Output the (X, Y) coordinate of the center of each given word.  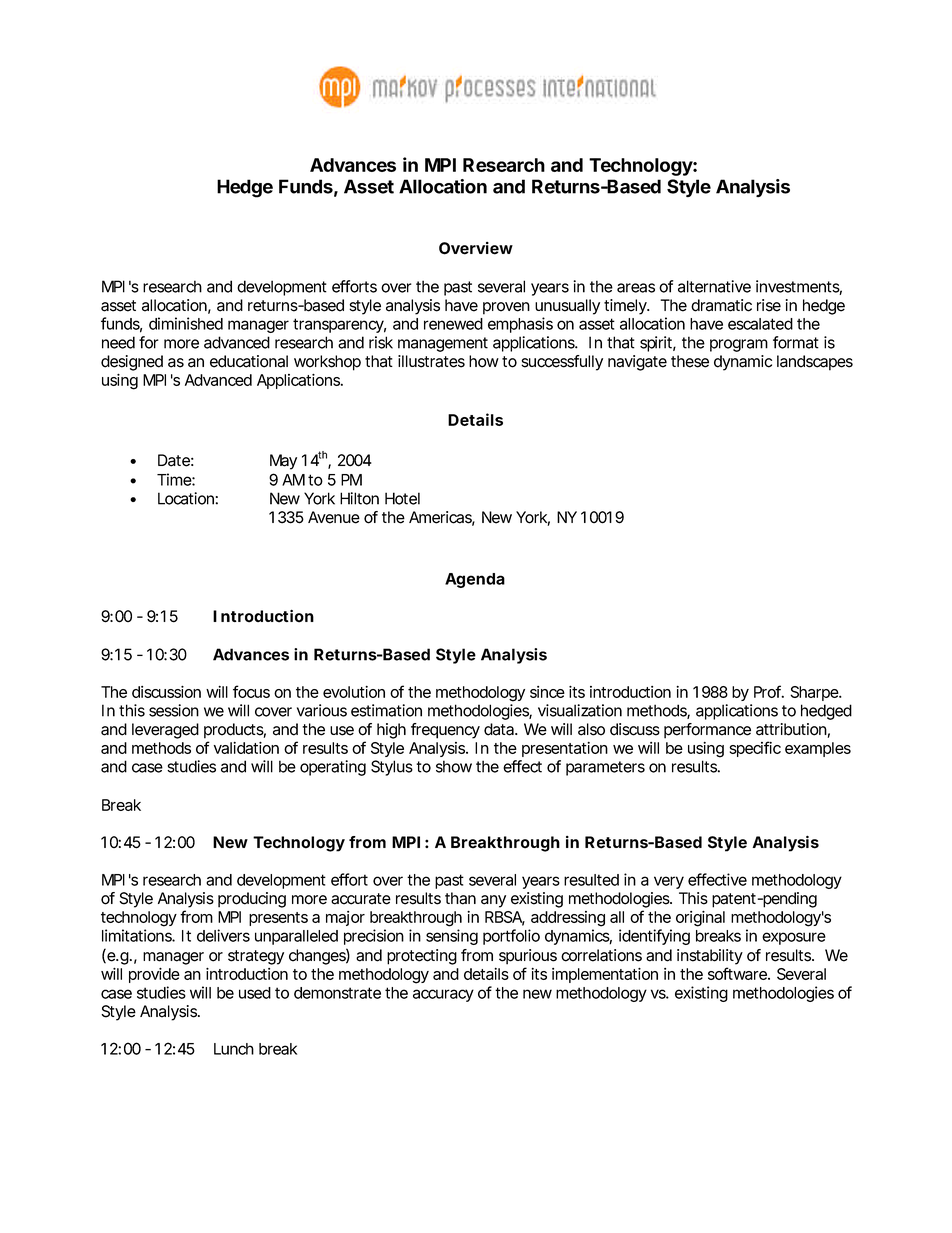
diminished (186, 323)
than (460, 898)
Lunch (234, 1049)
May (283, 462)
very (669, 882)
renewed (453, 324)
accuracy (443, 995)
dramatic (721, 305)
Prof (769, 691)
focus (251, 691)
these (690, 361)
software (738, 973)
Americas (442, 518)
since (547, 692)
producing (252, 900)
